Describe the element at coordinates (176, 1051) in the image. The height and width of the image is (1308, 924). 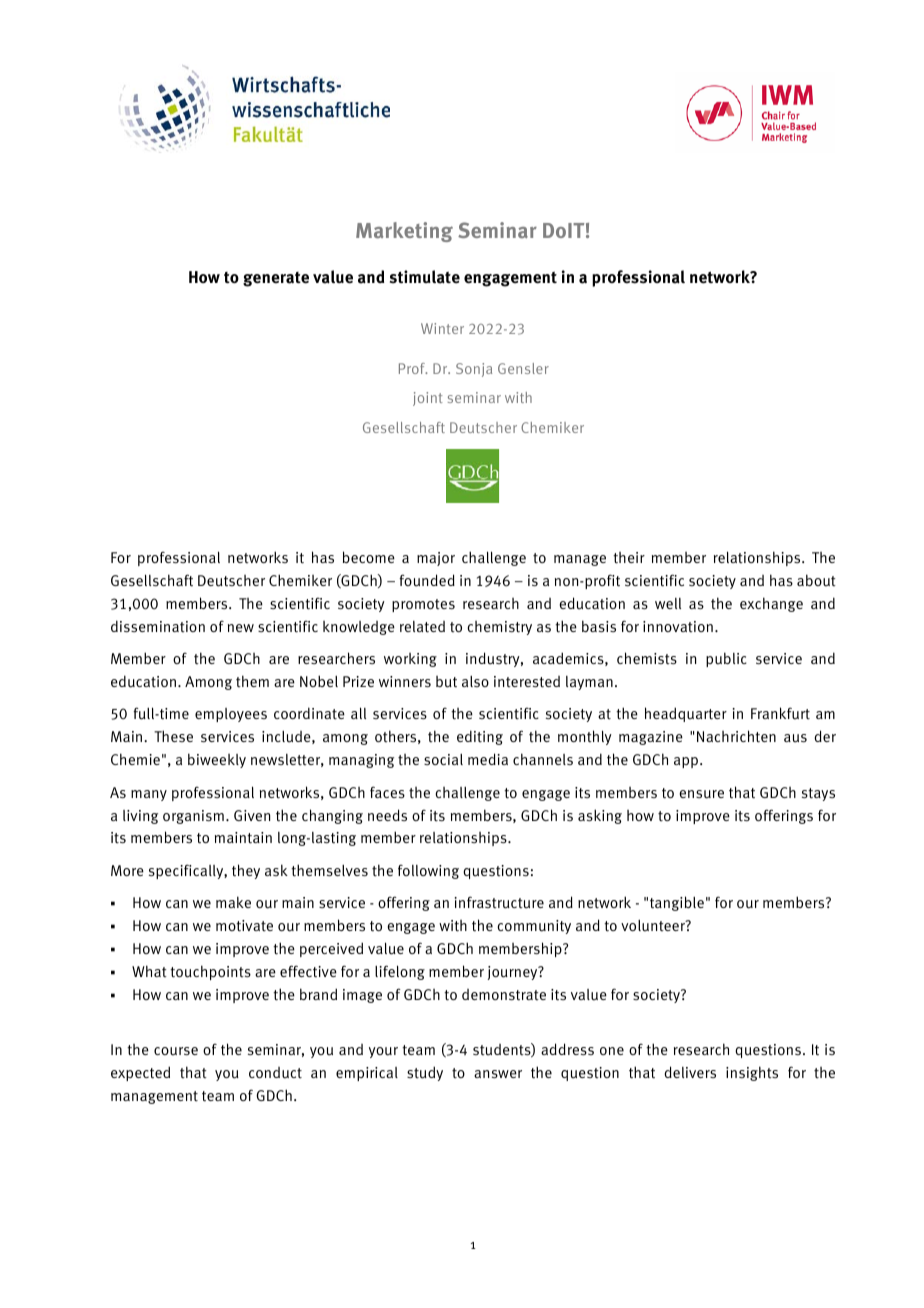
I see `course` at that location.
